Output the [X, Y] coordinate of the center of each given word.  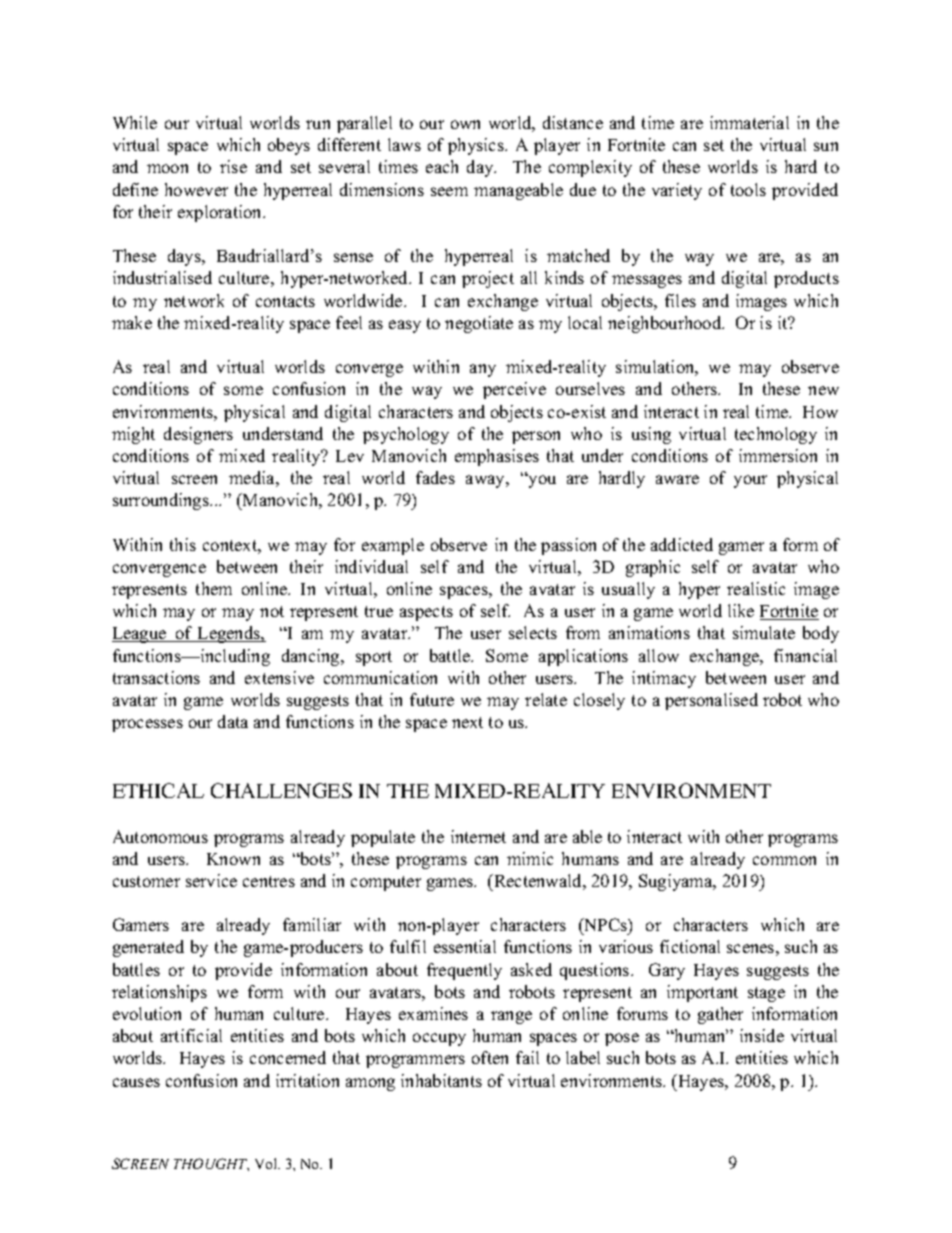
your [750, 481]
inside [762, 1035]
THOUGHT [211, 1164]
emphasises [497, 457]
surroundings [162, 501]
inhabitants [441, 1080]
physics [477, 146]
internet [478, 836]
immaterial [749, 122]
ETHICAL [158, 790]
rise [233, 166]
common [784, 860]
